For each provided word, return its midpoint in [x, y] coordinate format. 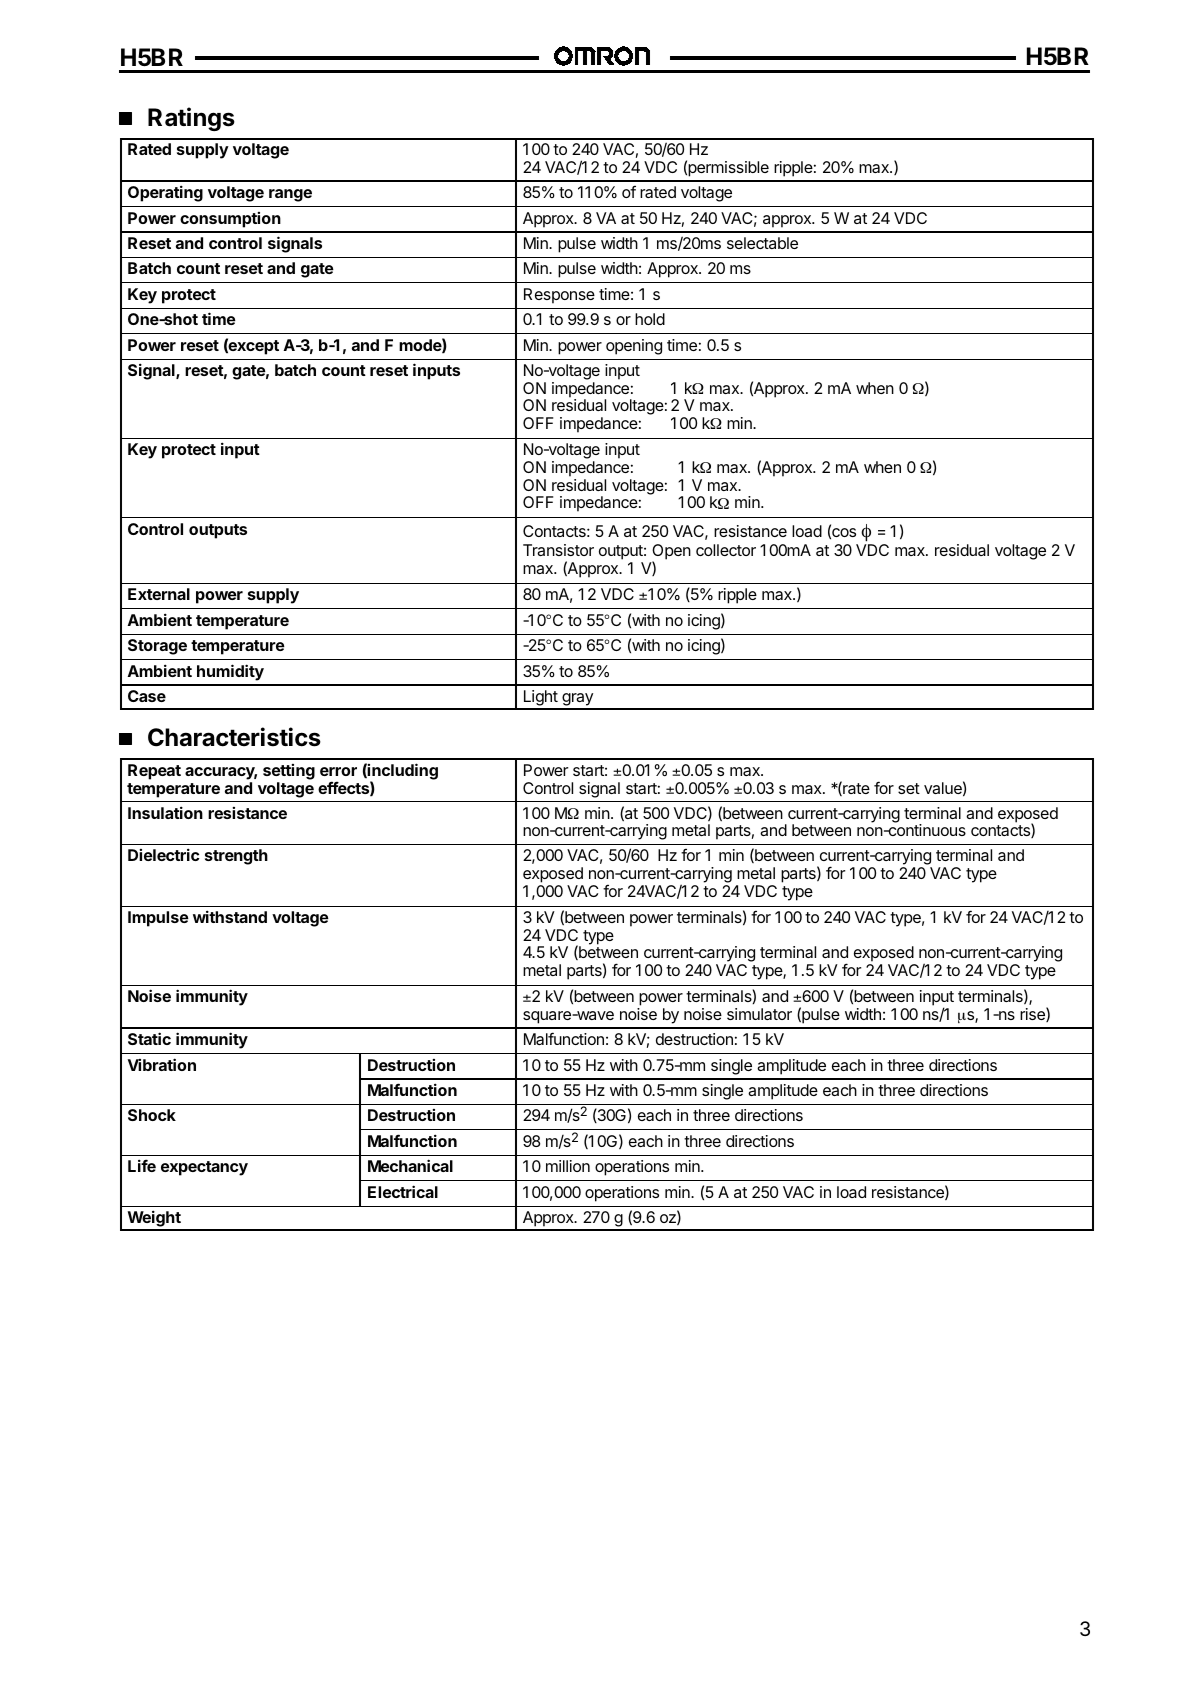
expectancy [204, 1168]
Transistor [558, 550]
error [338, 771]
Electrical [403, 1191]
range [290, 195]
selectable [762, 243]
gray [577, 701]
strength [236, 857]
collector [726, 550]
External [159, 594]
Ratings [191, 119]
